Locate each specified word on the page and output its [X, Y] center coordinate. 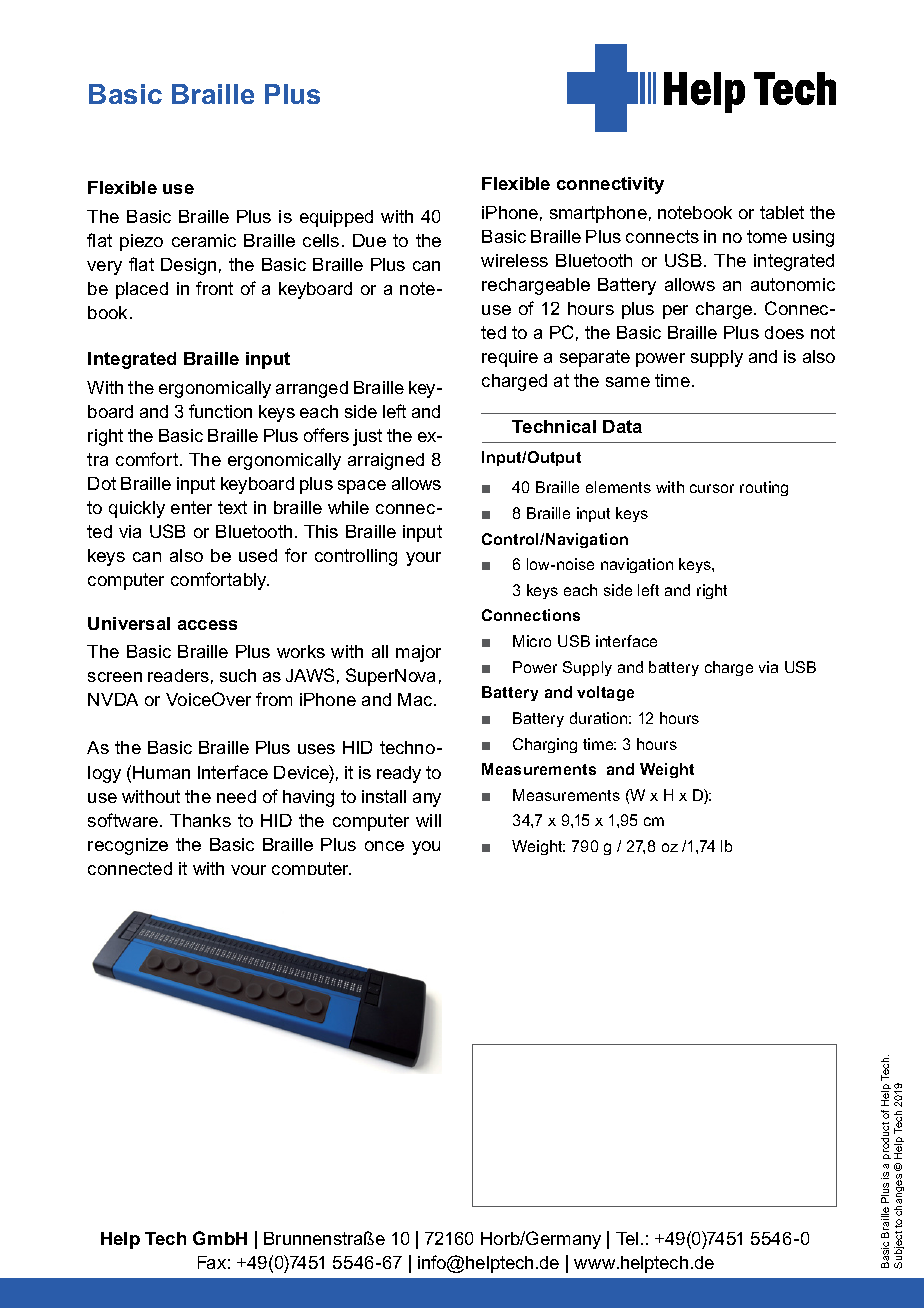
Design [188, 266]
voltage [605, 693]
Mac [416, 699]
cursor [712, 488]
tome [767, 236]
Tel [627, 1238]
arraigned [386, 461]
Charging [545, 745]
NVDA [113, 699]
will [428, 820]
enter [191, 507]
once [384, 846]
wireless [514, 260]
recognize [128, 846]
